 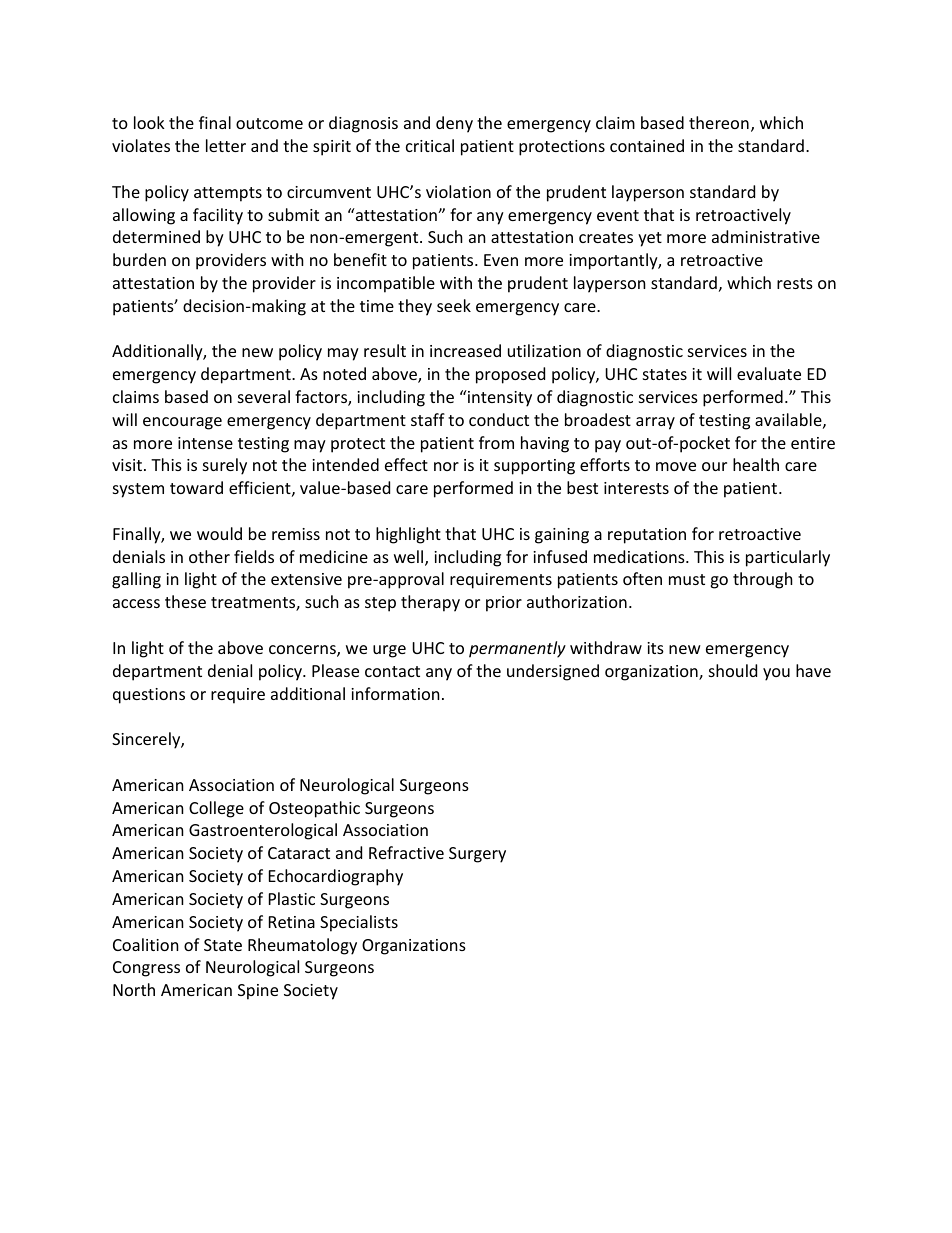 I want to click on increased, so click(x=465, y=350).
